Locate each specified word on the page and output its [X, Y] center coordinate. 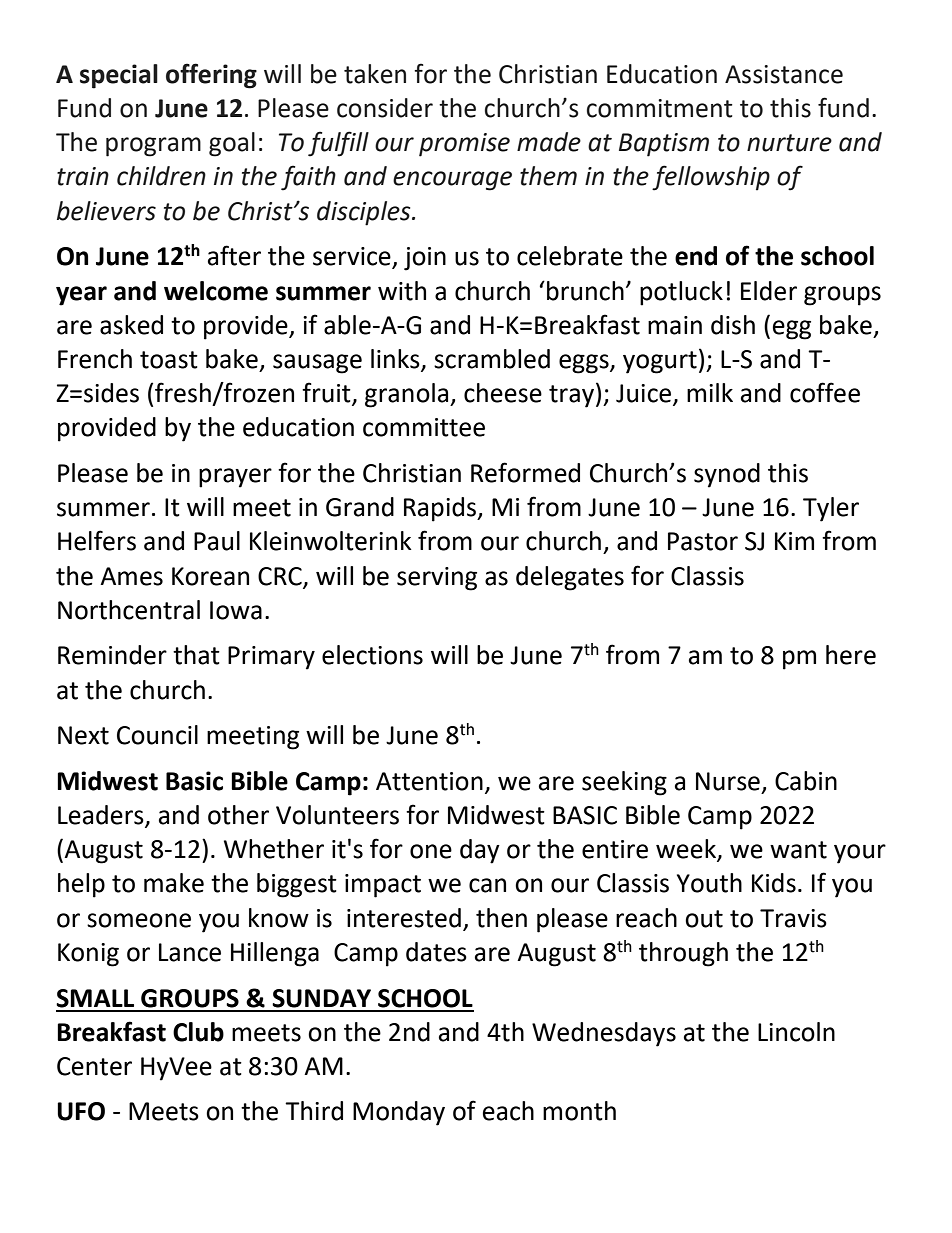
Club [198, 1032]
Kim [794, 541]
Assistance [784, 74]
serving [437, 579]
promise [464, 145]
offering [211, 76]
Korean [210, 576]
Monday [399, 1113]
